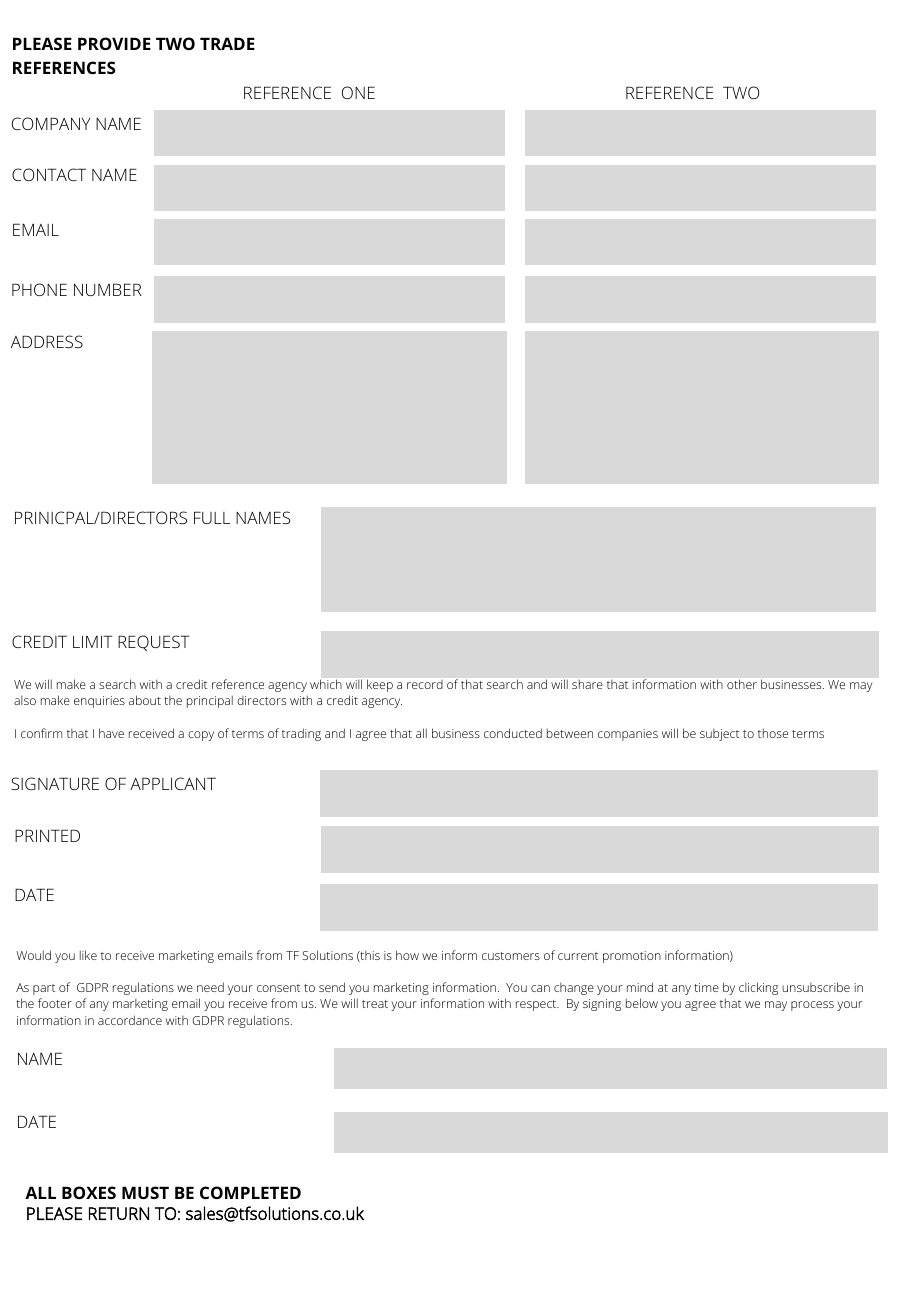 The image size is (924, 1308). Describe the element at coordinates (513, 733) in the page. I see `conducted` at that location.
